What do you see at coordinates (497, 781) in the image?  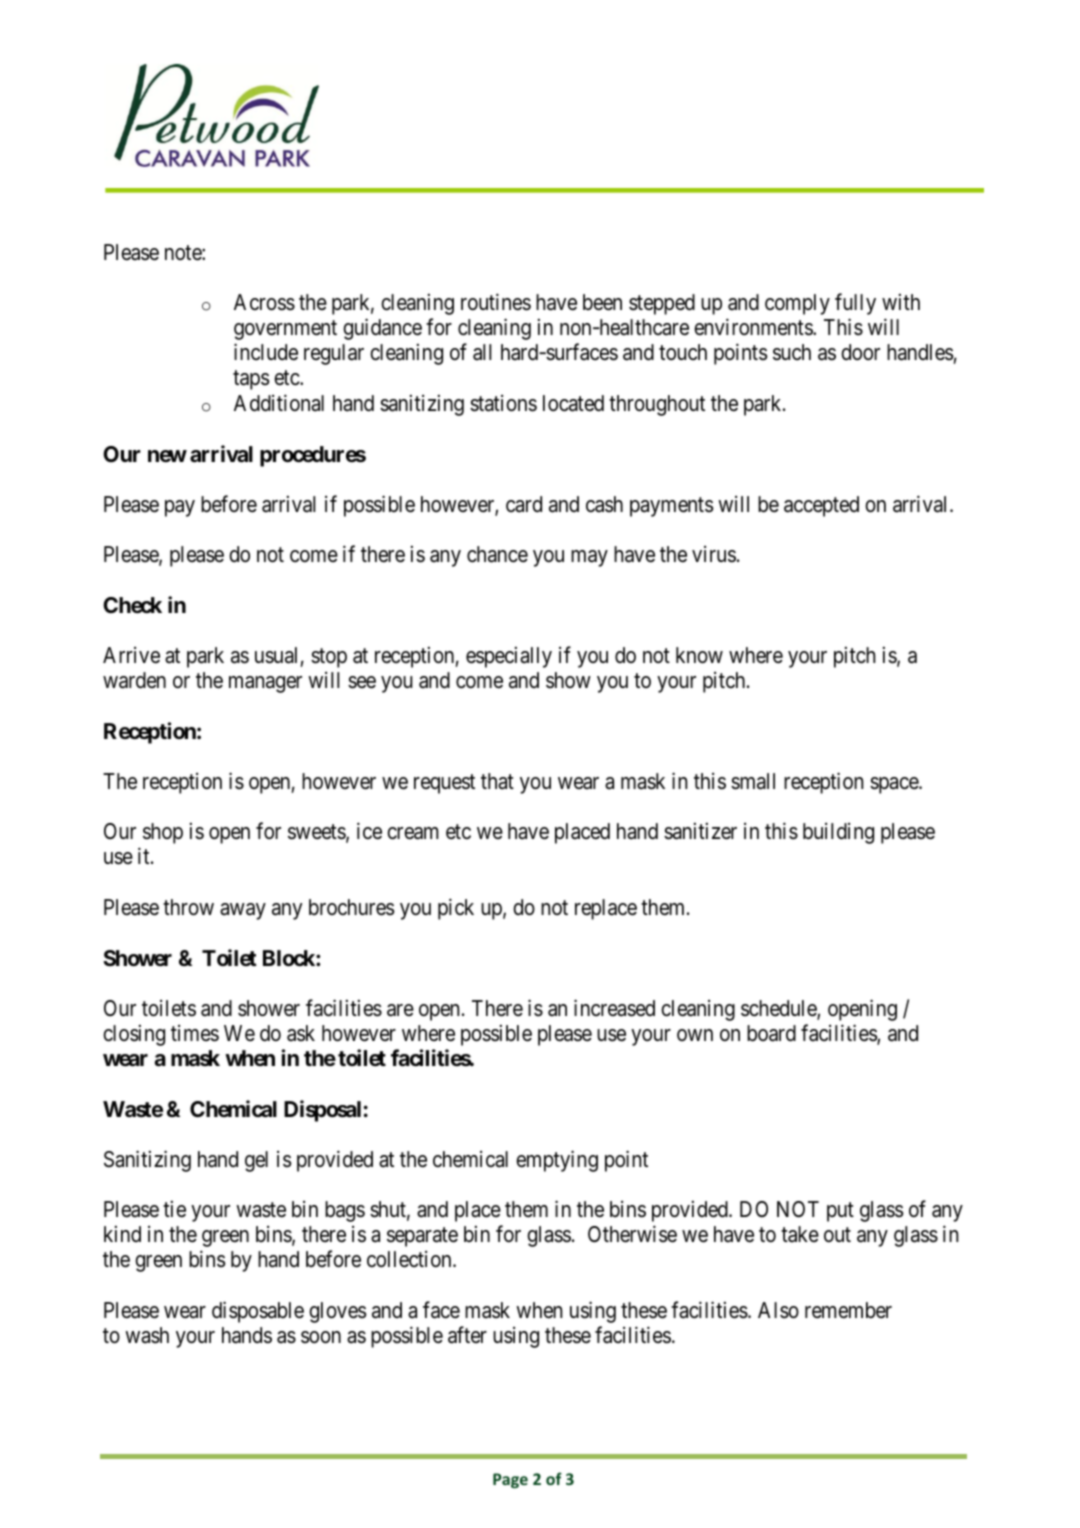 I see `that` at bounding box center [497, 781].
